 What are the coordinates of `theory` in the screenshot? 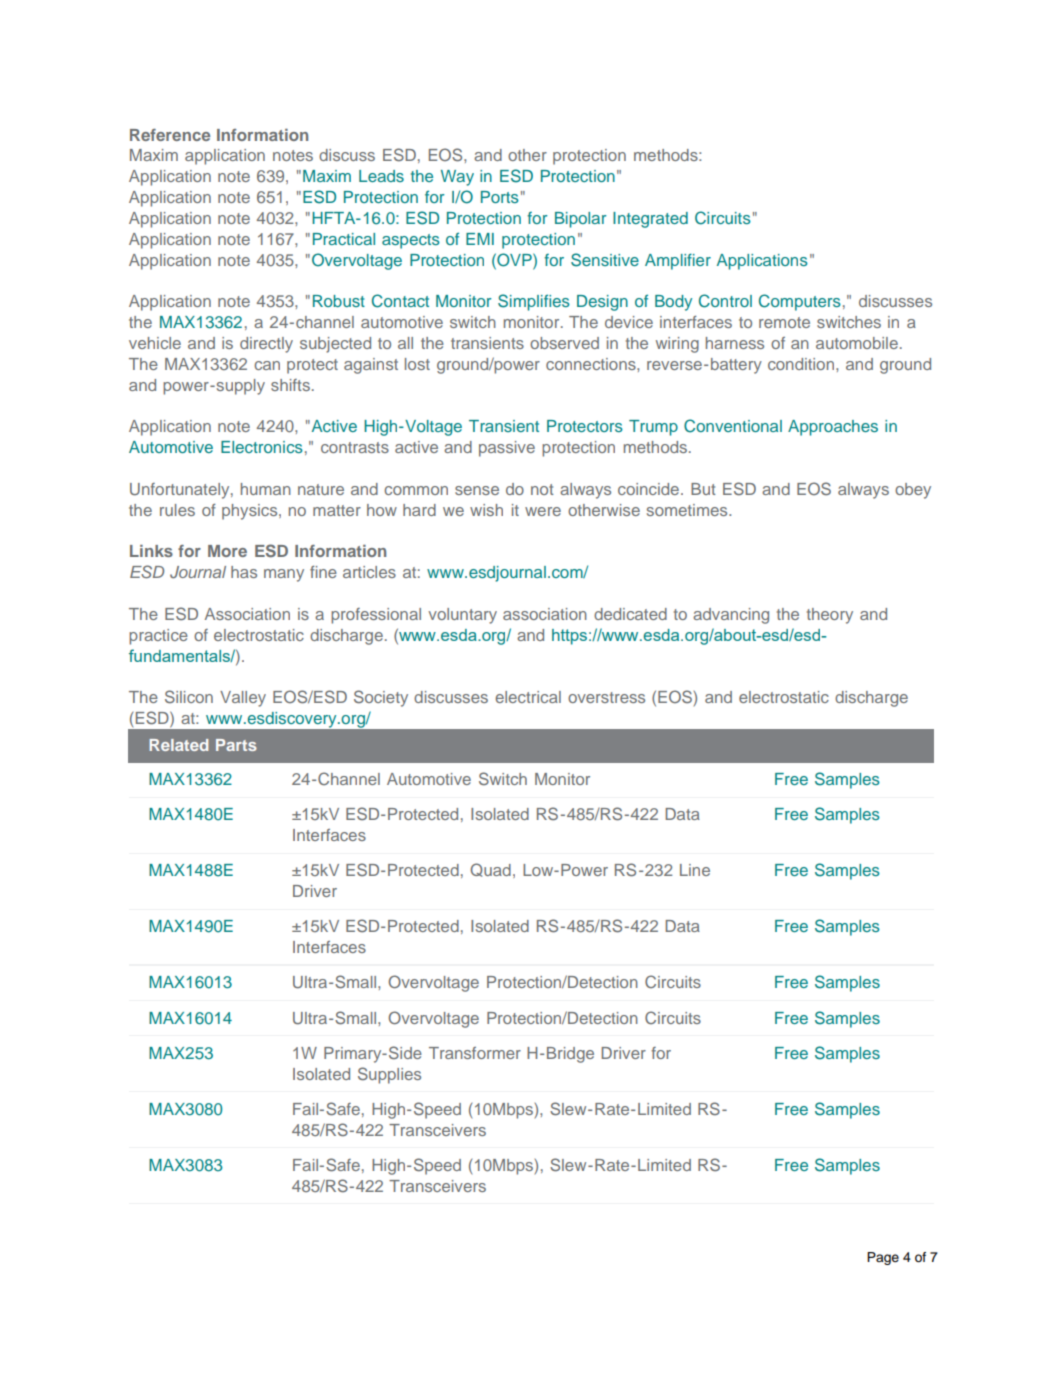 It's located at (830, 616).
